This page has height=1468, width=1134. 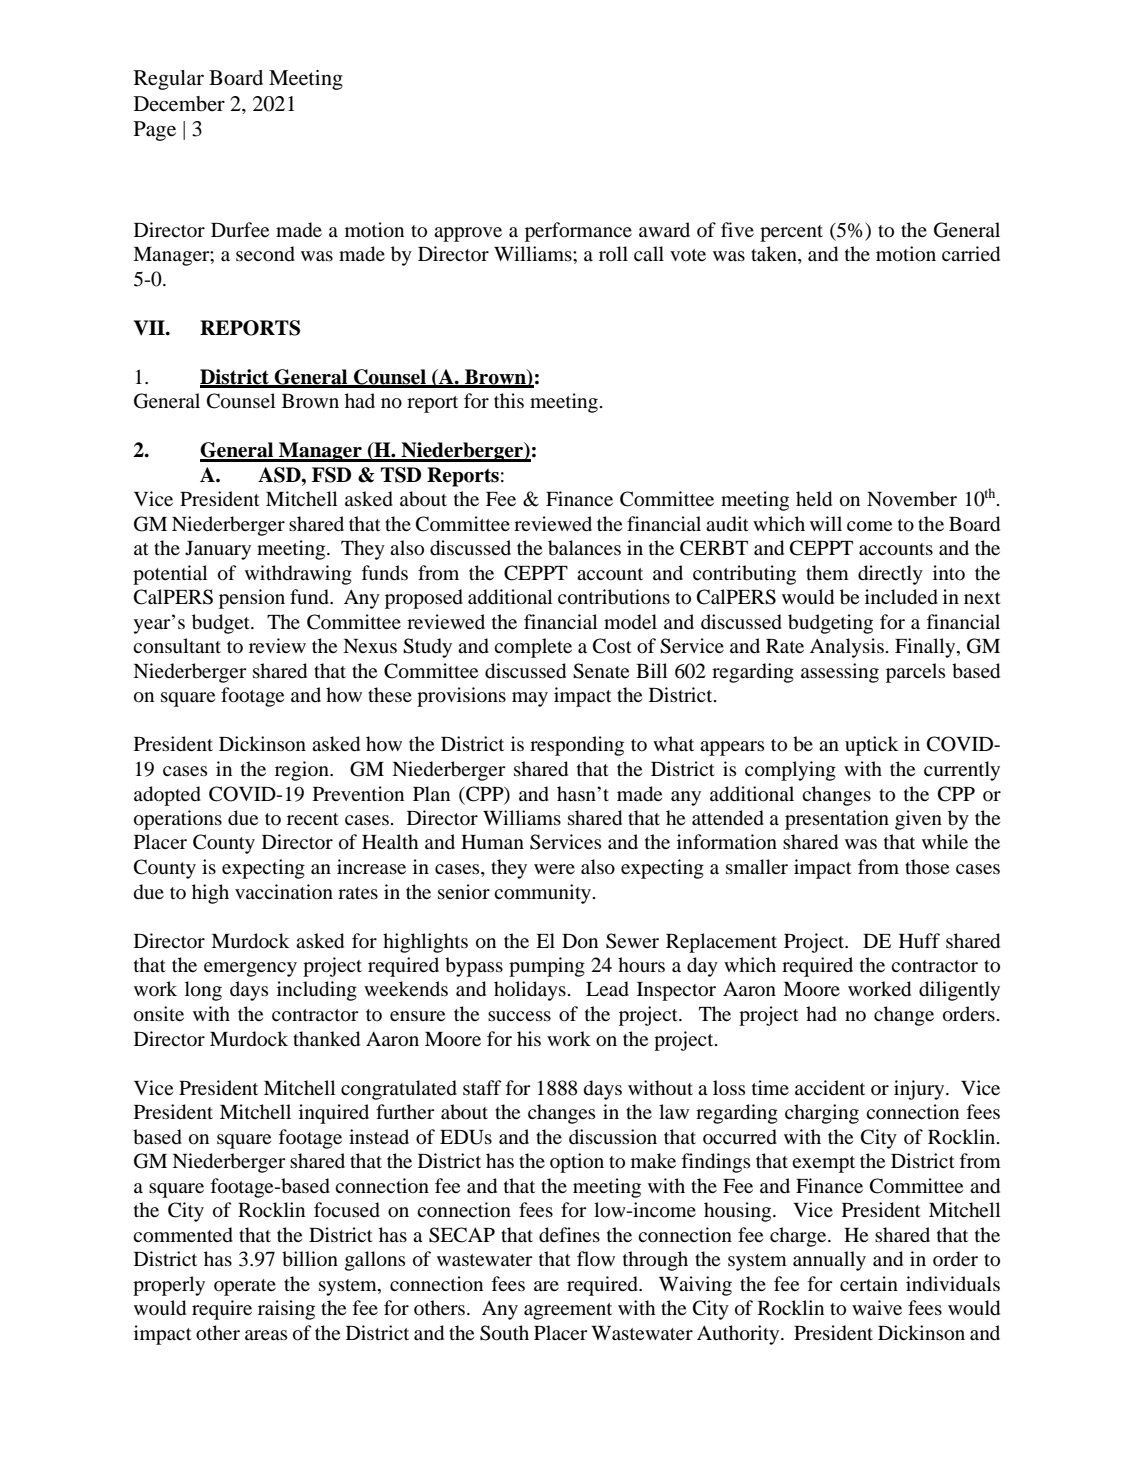 I want to click on may, so click(x=530, y=699).
